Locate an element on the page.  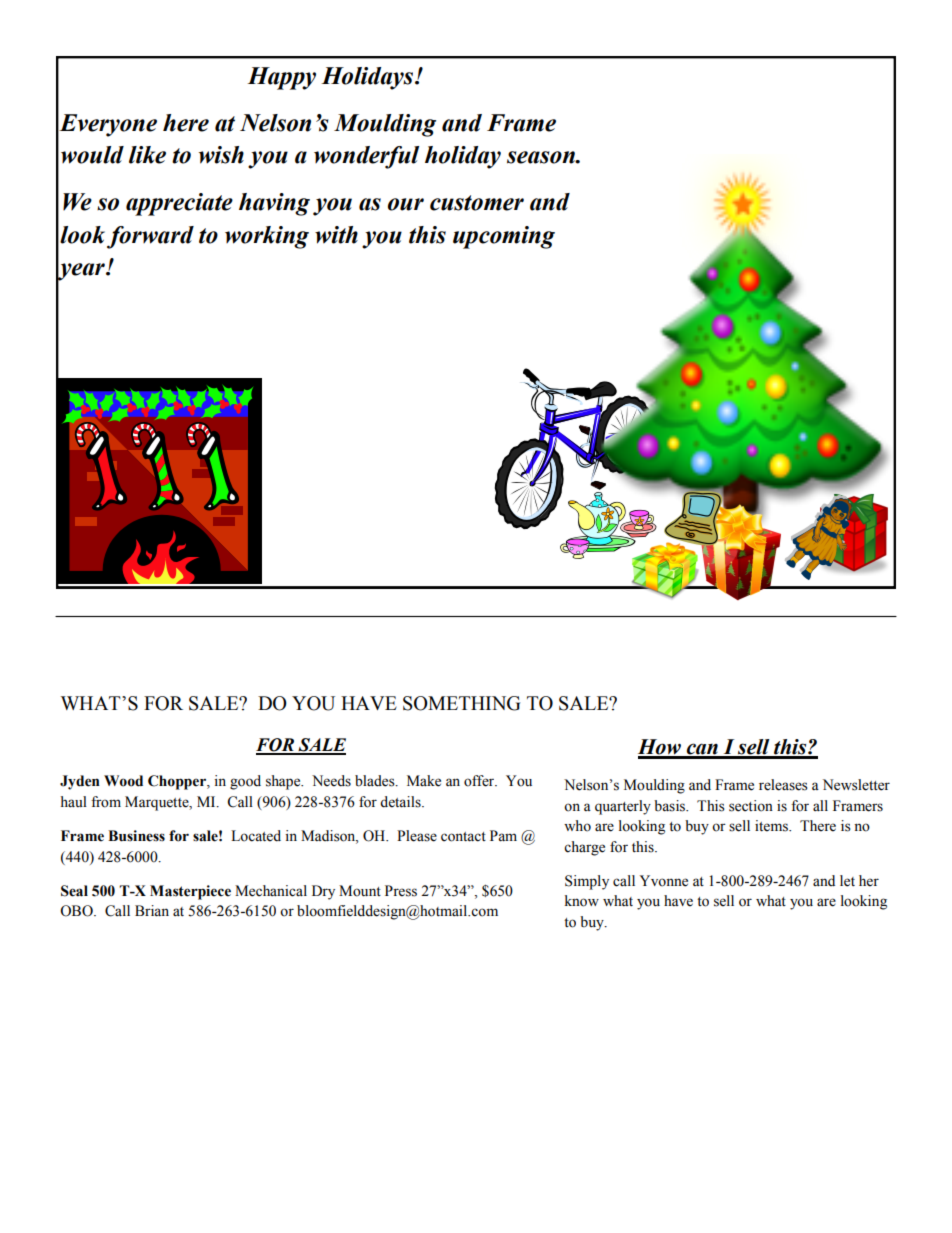
offer is located at coordinates (480, 781).
